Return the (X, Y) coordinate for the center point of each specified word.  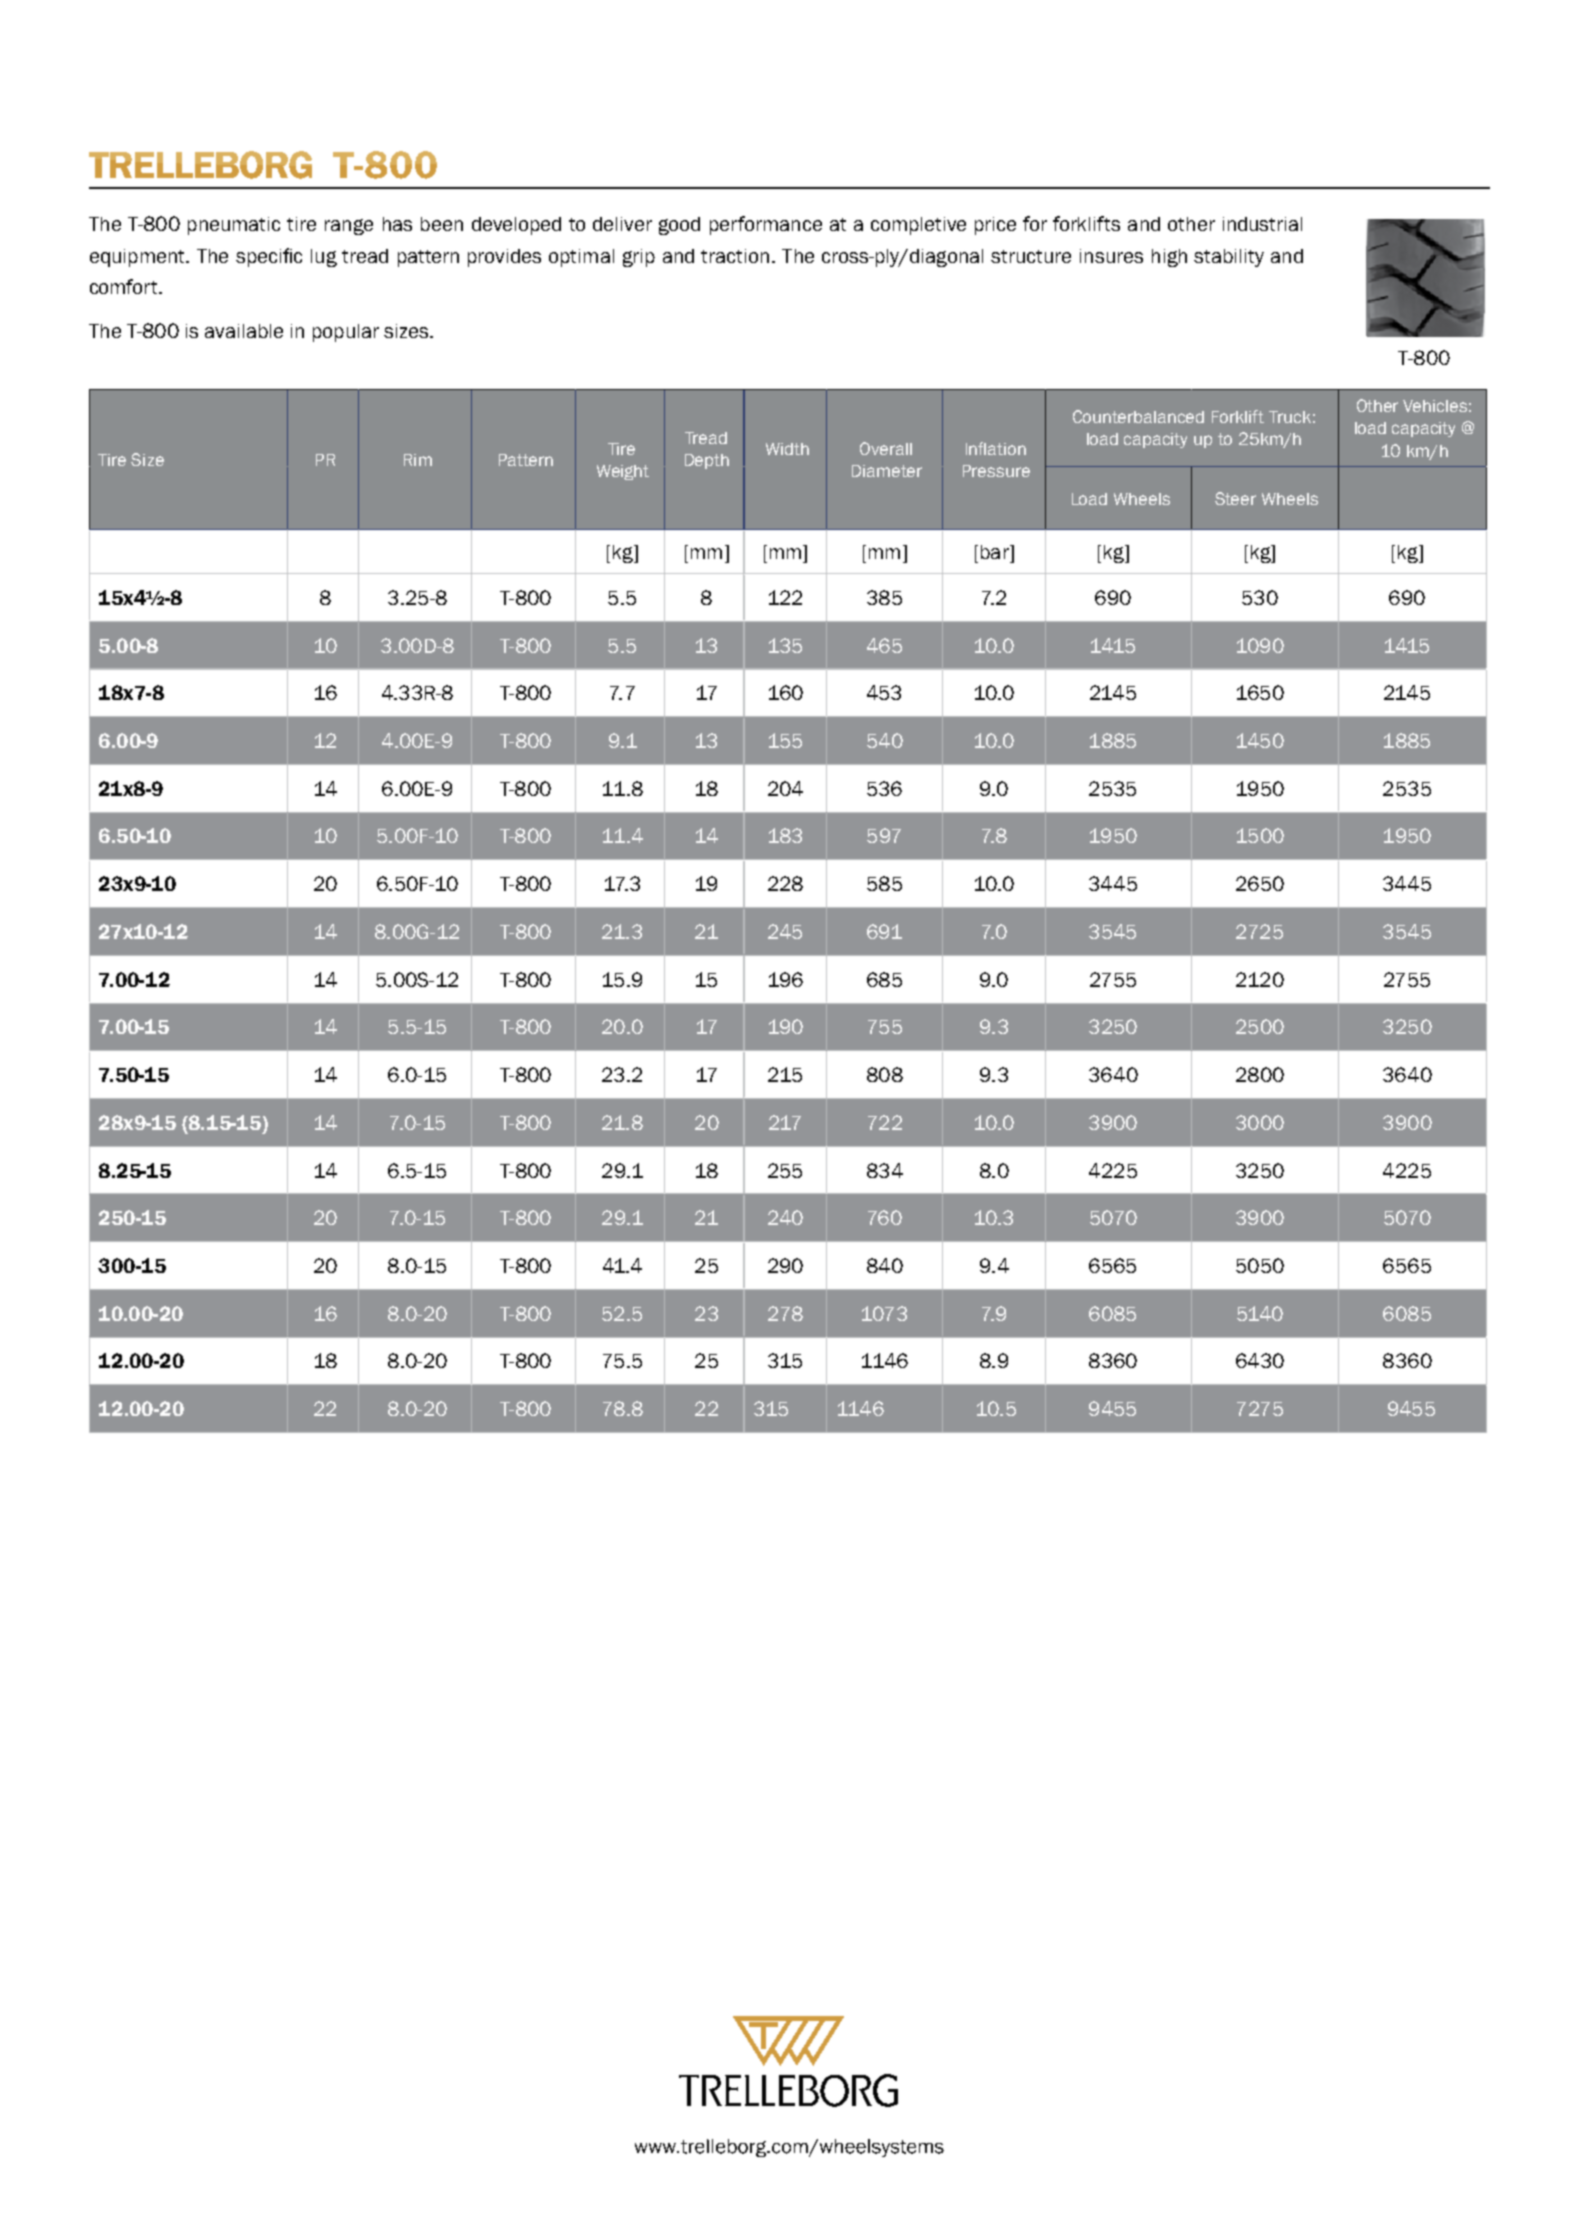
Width (787, 449)
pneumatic (234, 226)
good (679, 226)
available (244, 331)
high (1169, 258)
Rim (418, 460)
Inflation (996, 448)
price (995, 226)
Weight (623, 472)
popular (346, 333)
